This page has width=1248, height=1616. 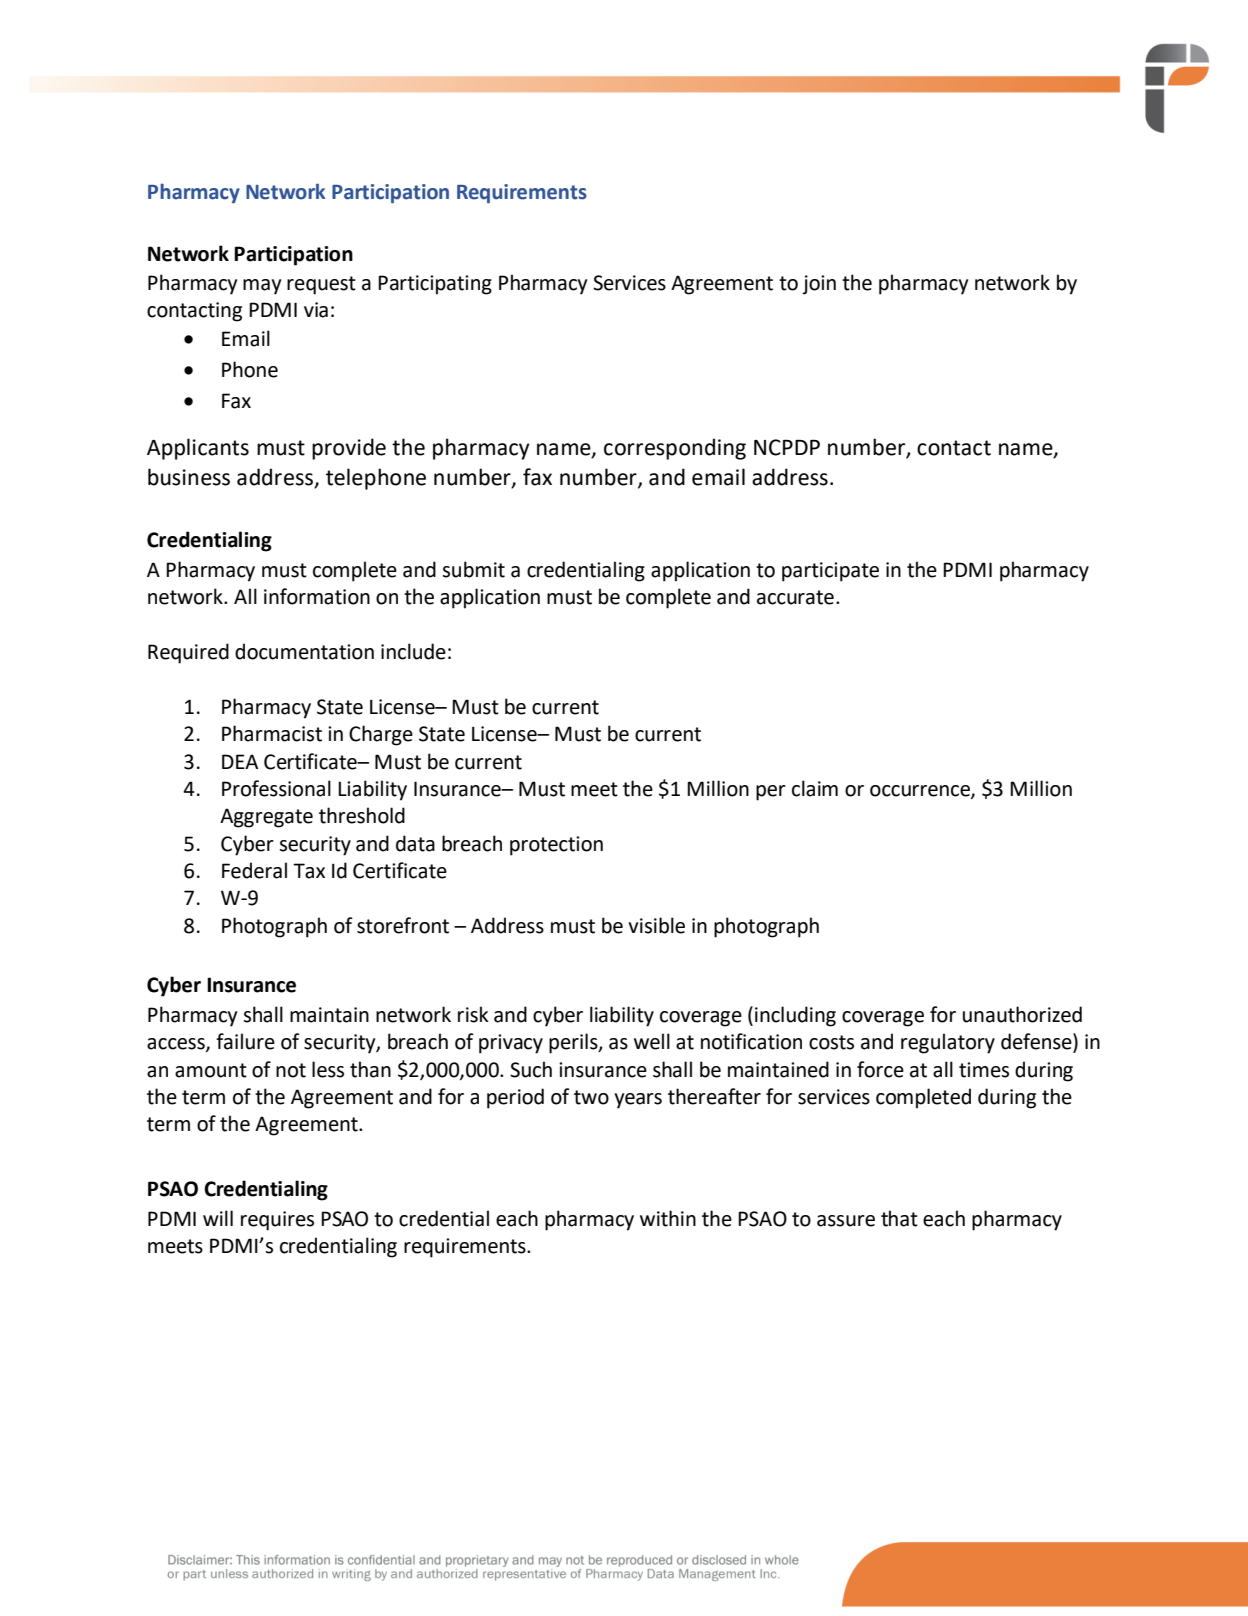 What do you see at coordinates (277, 1221) in the page?
I see `requires` at bounding box center [277, 1221].
